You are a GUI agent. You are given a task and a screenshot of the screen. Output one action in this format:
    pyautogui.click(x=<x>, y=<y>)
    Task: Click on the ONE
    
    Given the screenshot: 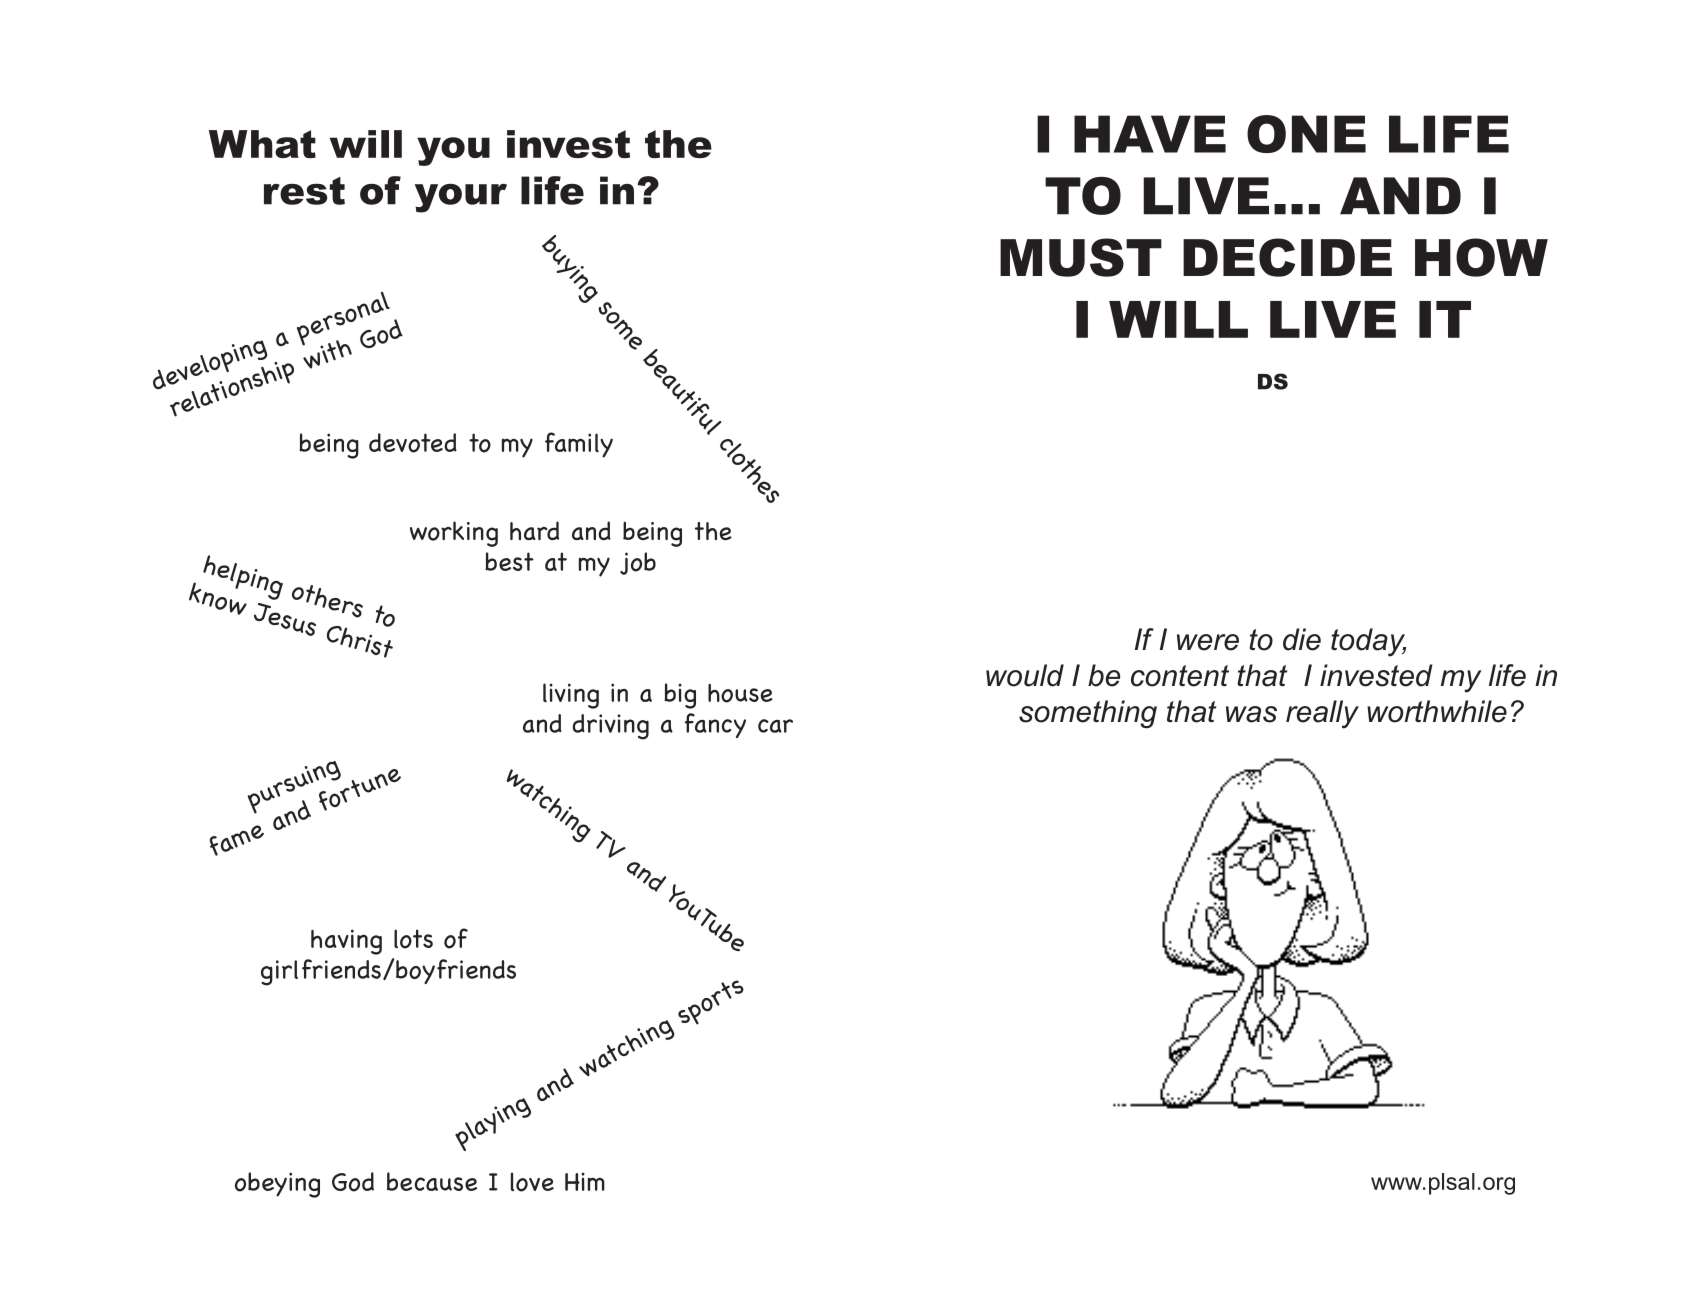 What is the action you would take?
    pyautogui.click(x=1306, y=134)
